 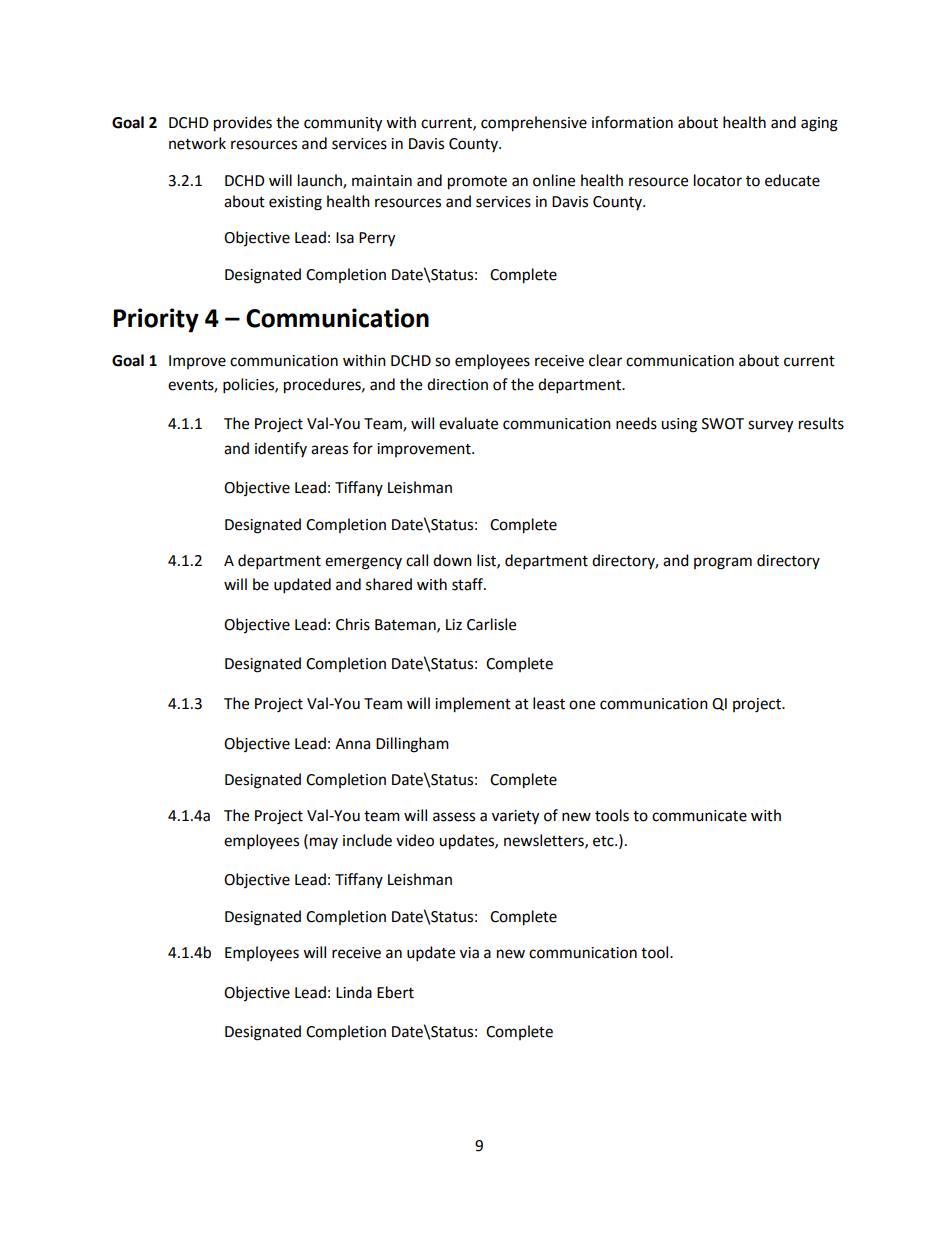 I want to click on evaluate, so click(x=468, y=423).
